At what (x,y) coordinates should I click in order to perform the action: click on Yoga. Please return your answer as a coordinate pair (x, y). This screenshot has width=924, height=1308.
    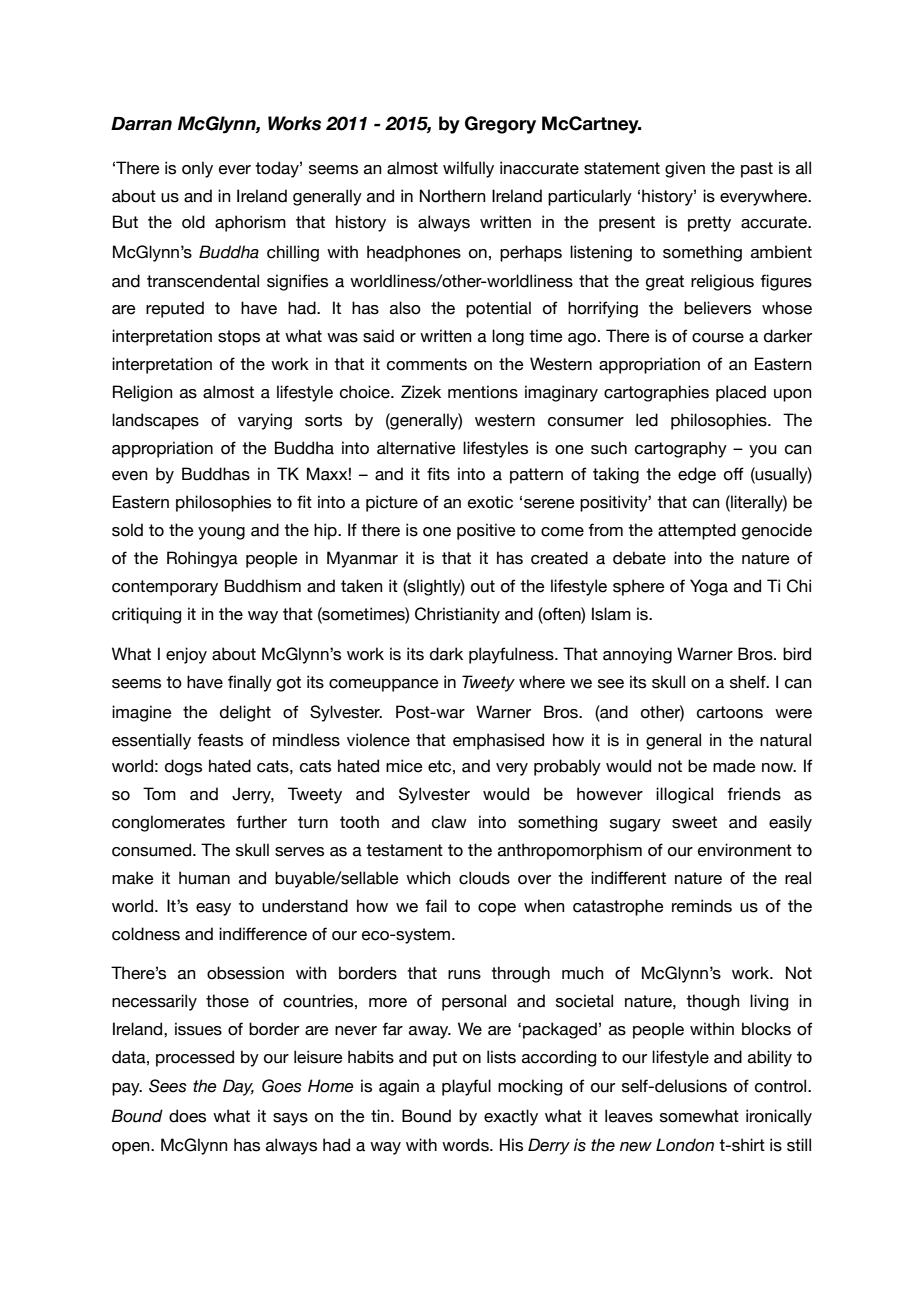
    Looking at the image, I should click on (709, 587).
